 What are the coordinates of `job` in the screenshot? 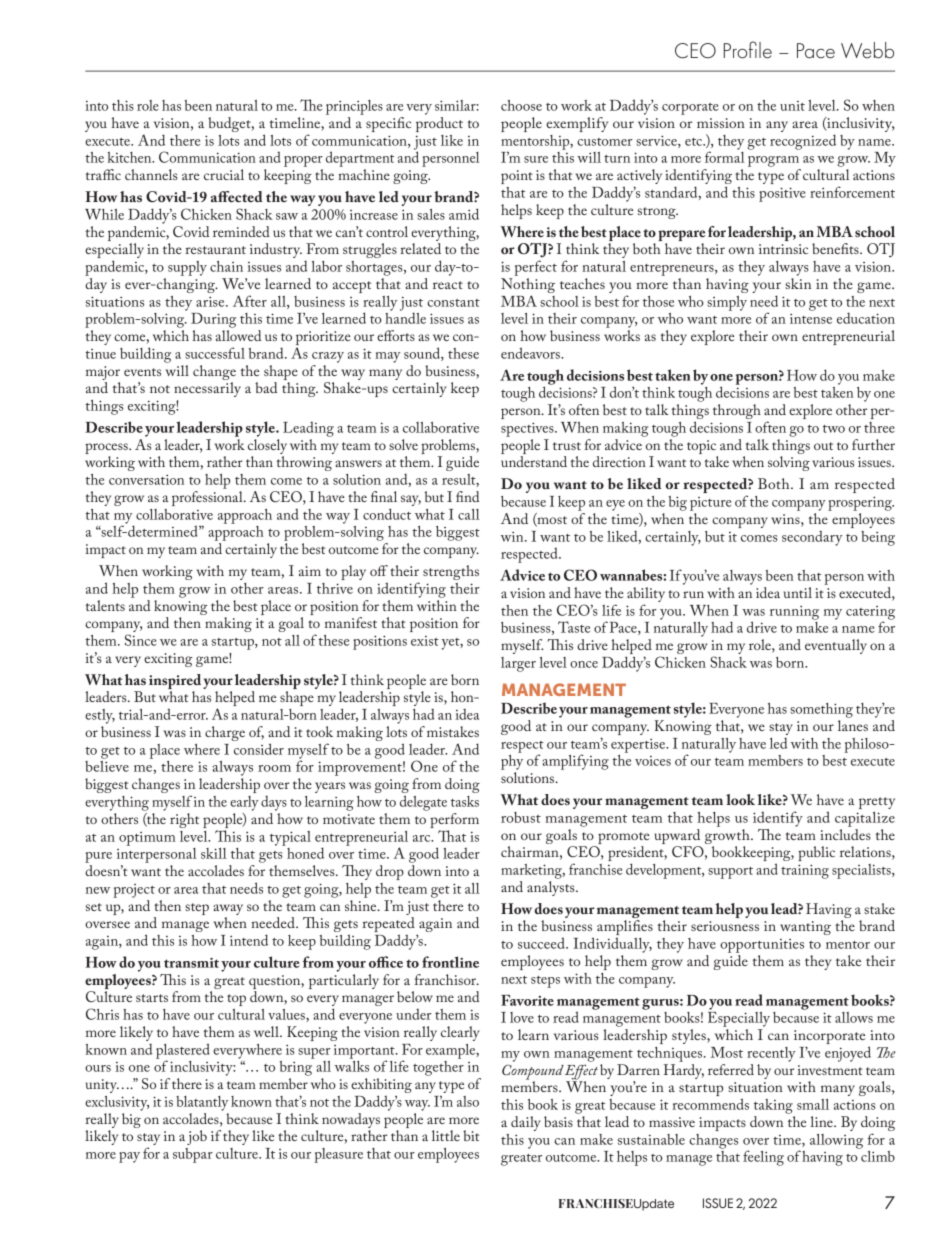 It's located at (197, 1137).
